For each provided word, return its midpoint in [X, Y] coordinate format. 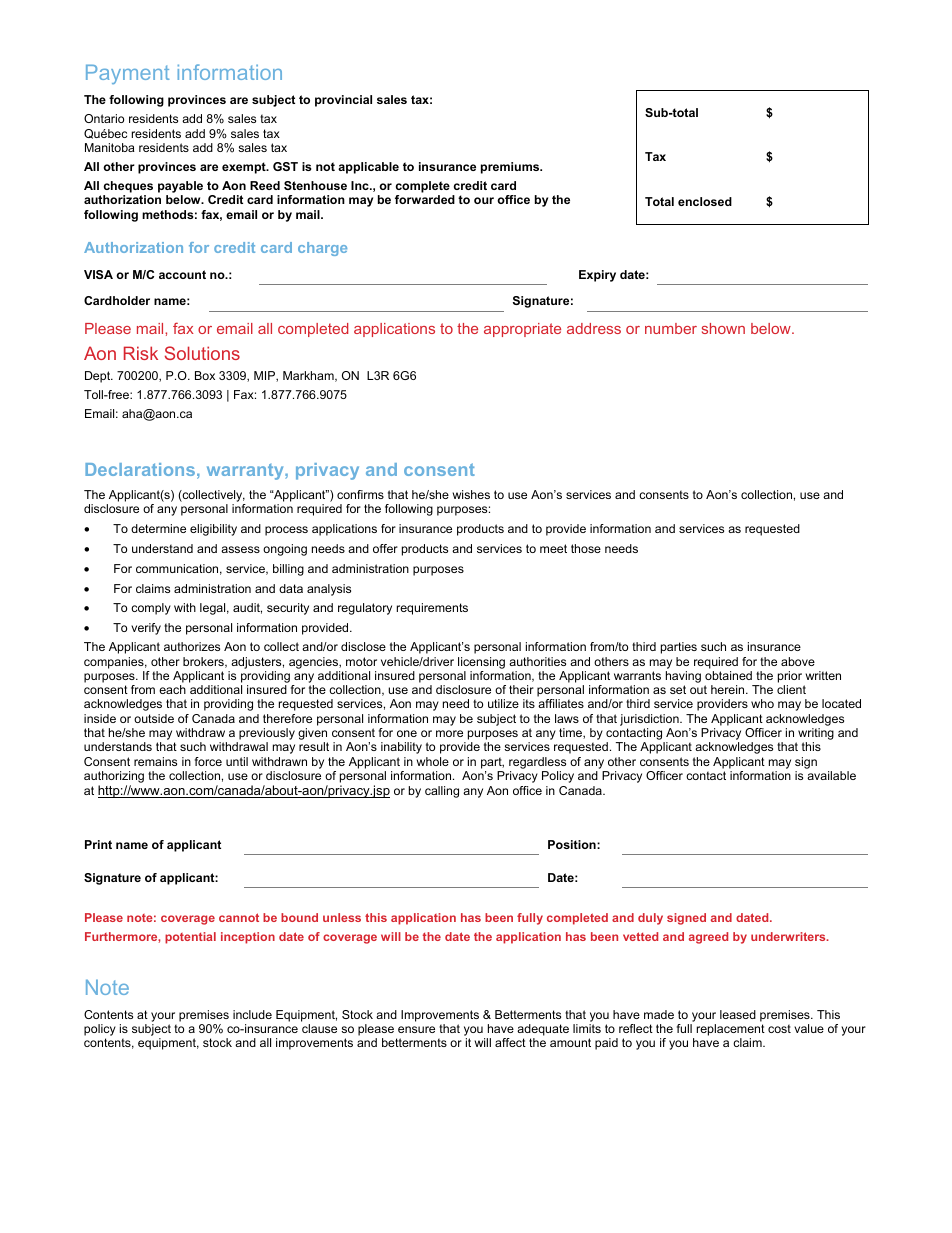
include [252, 1014]
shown [723, 328]
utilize [503, 703]
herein [729, 689]
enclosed [705, 201]
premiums [511, 168]
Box [205, 375]
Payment [127, 74]
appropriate [522, 330]
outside [154, 718]
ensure [416, 1029]
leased [738, 1014]
